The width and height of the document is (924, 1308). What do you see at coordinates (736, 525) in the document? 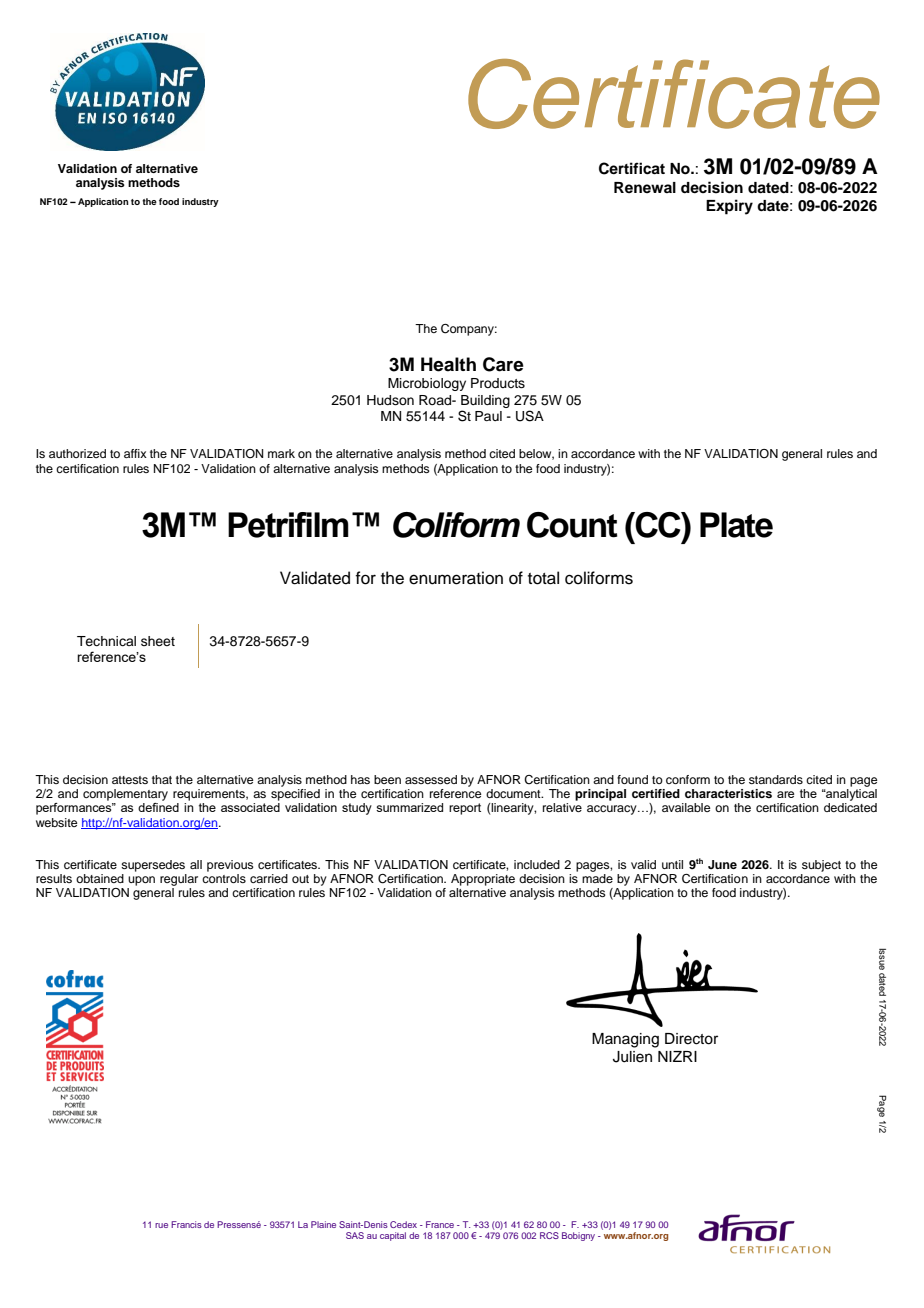
I see `Plate` at bounding box center [736, 525].
